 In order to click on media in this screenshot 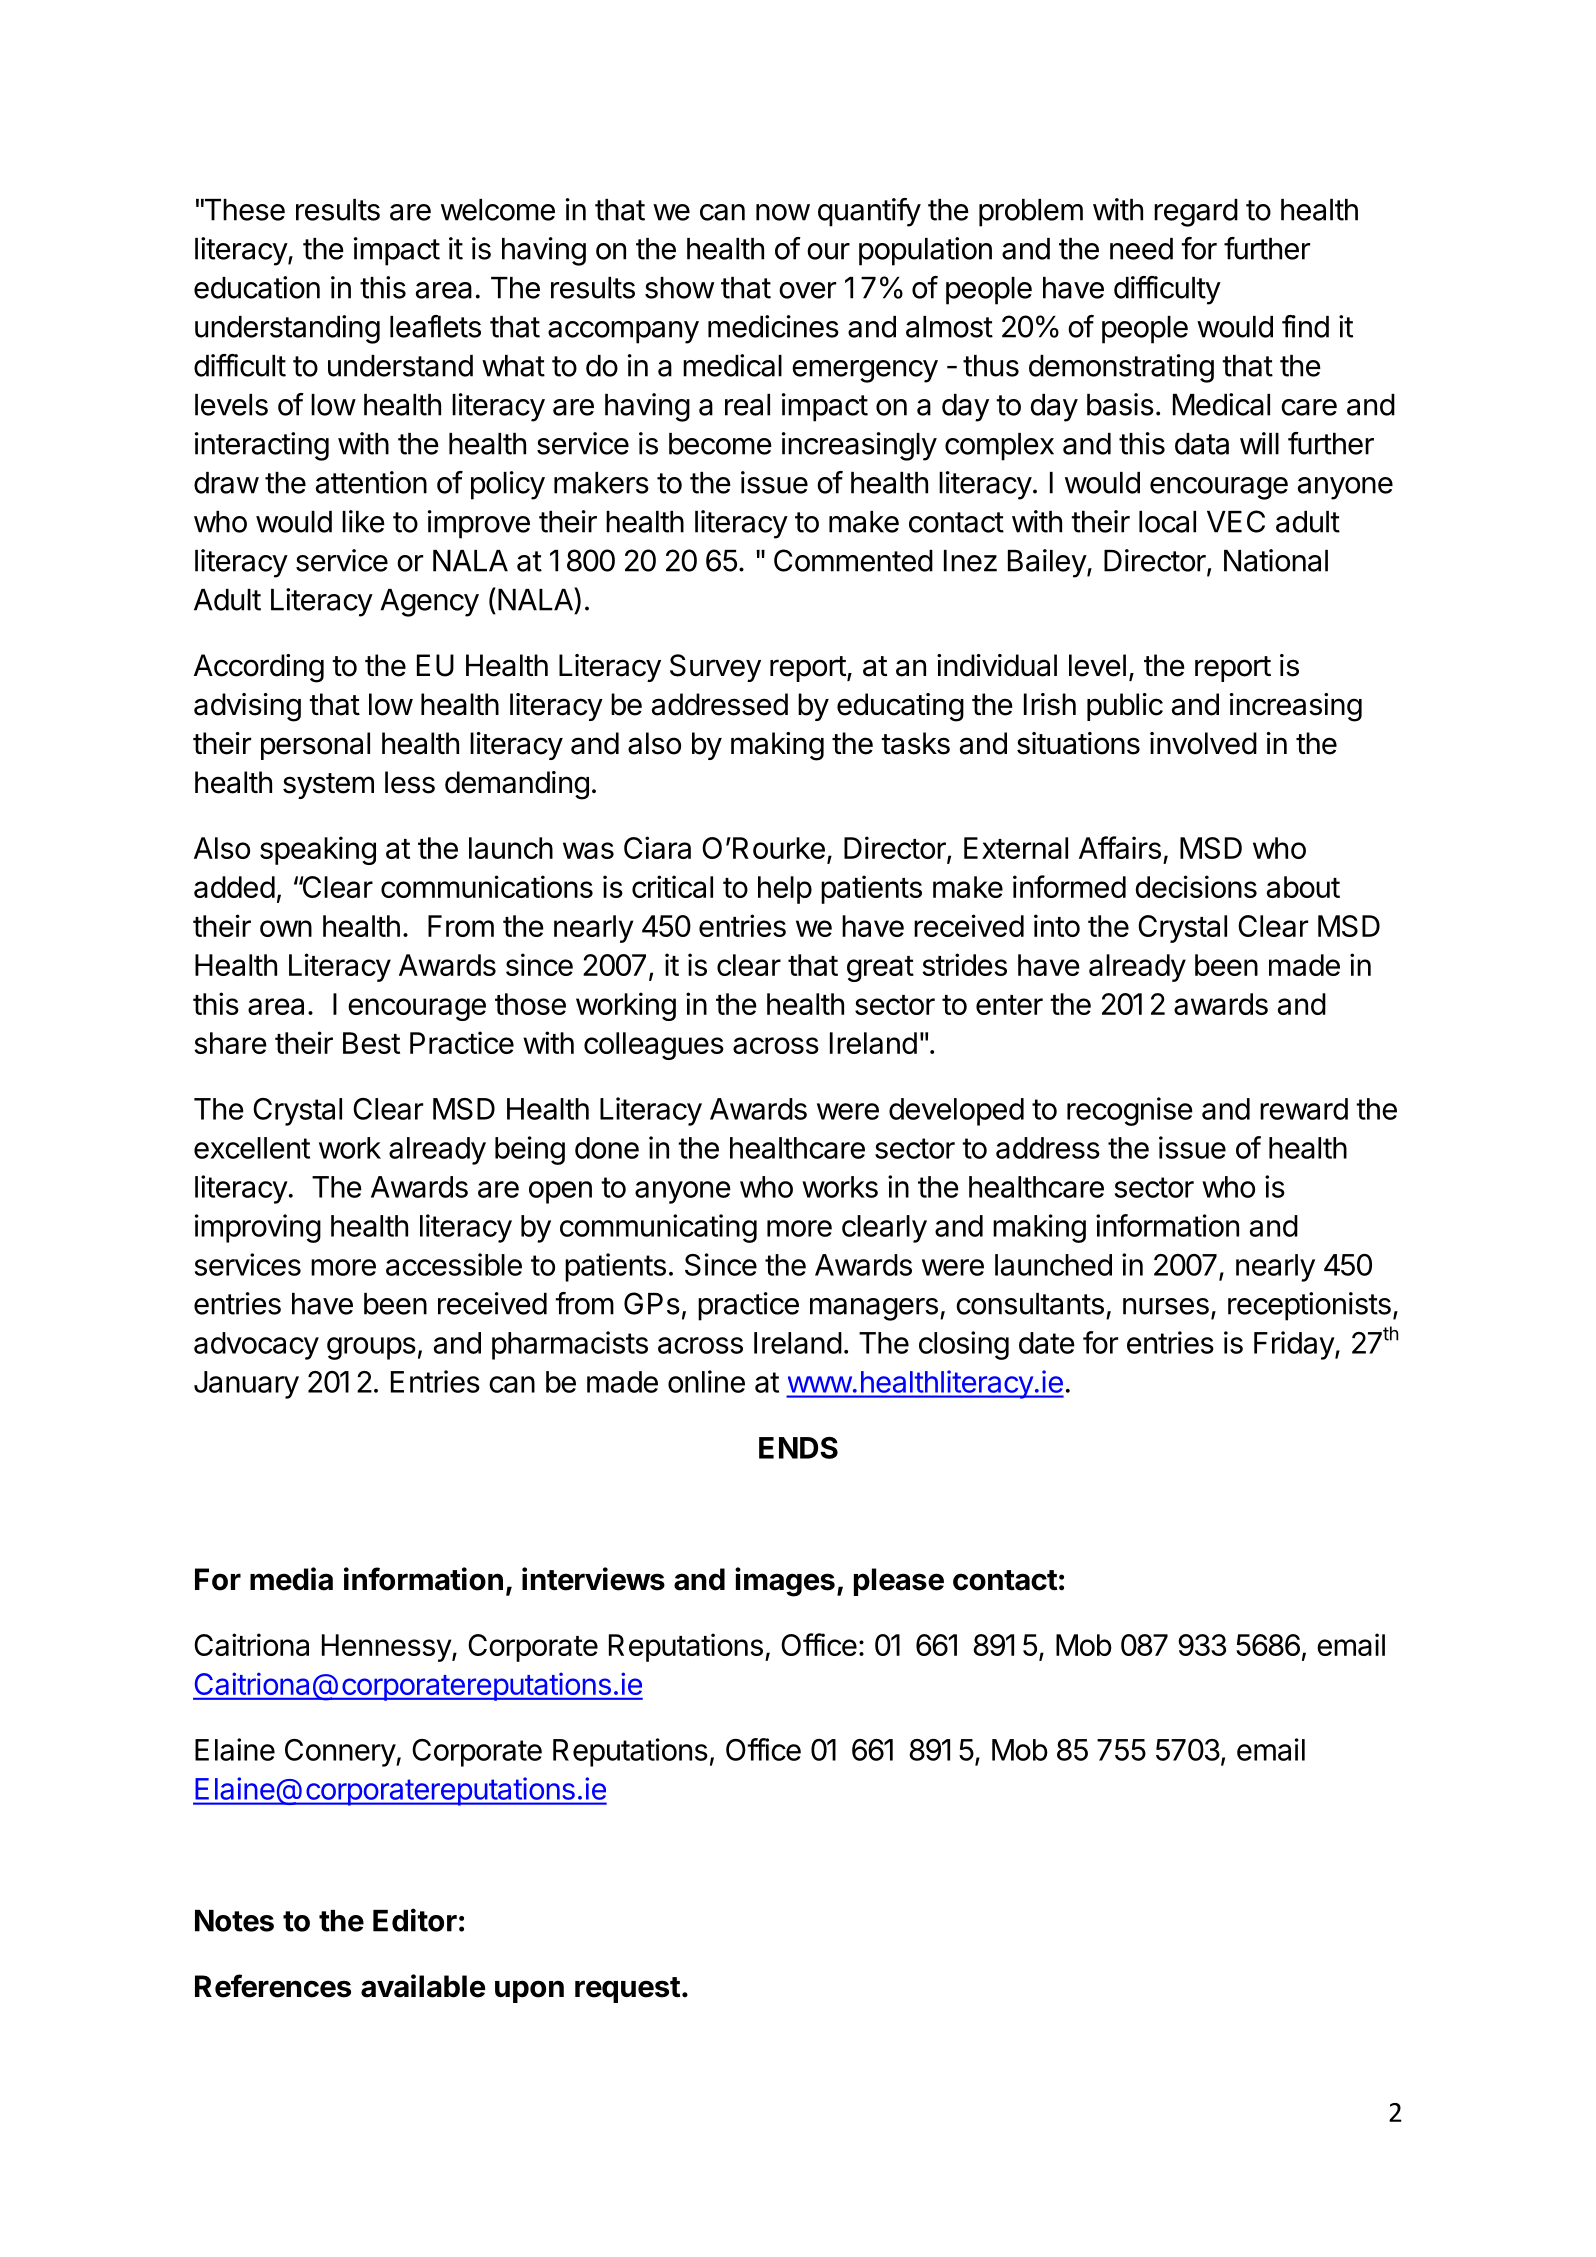, I will do `click(291, 1579)`.
